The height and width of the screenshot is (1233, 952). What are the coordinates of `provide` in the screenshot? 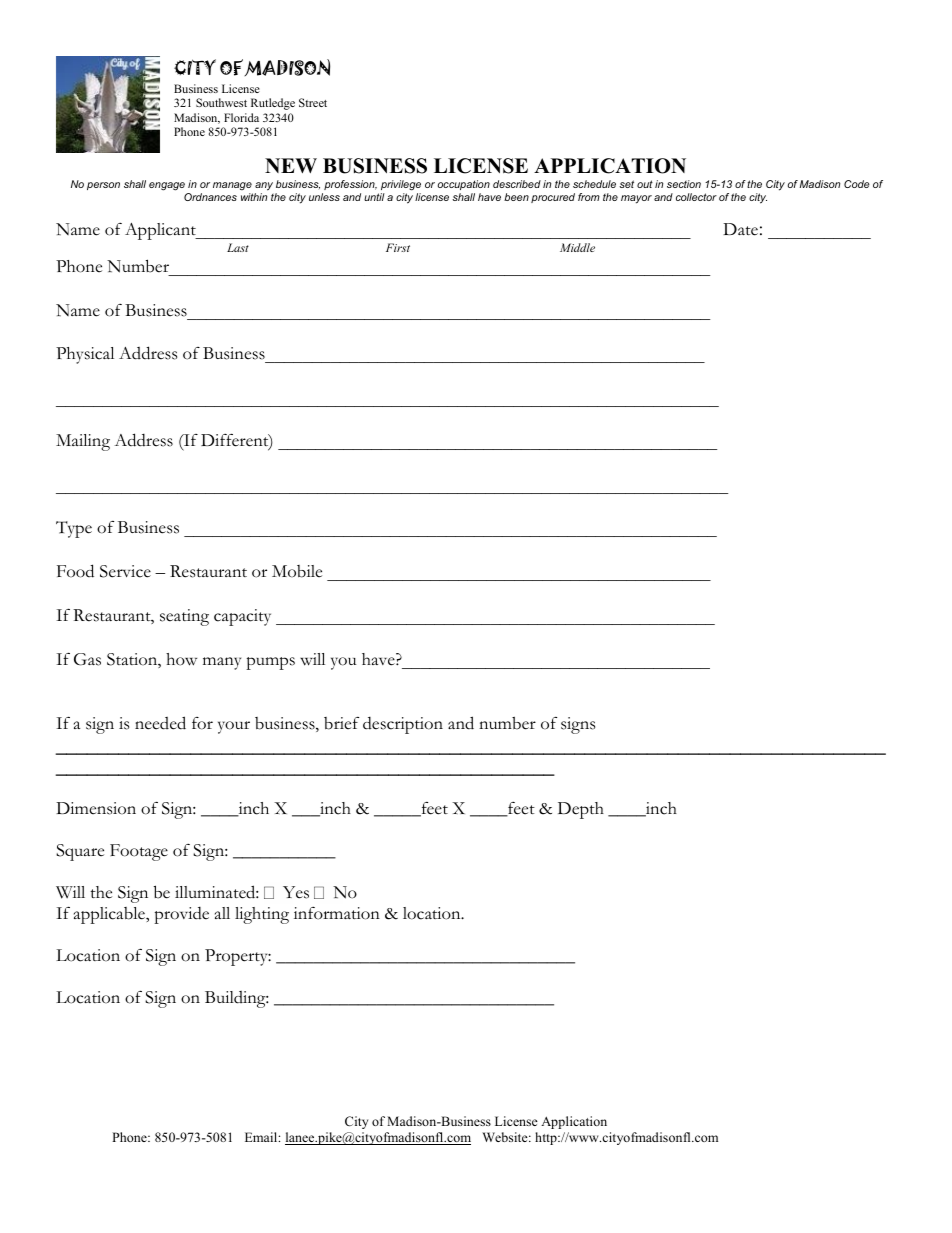 It's located at (181, 915).
